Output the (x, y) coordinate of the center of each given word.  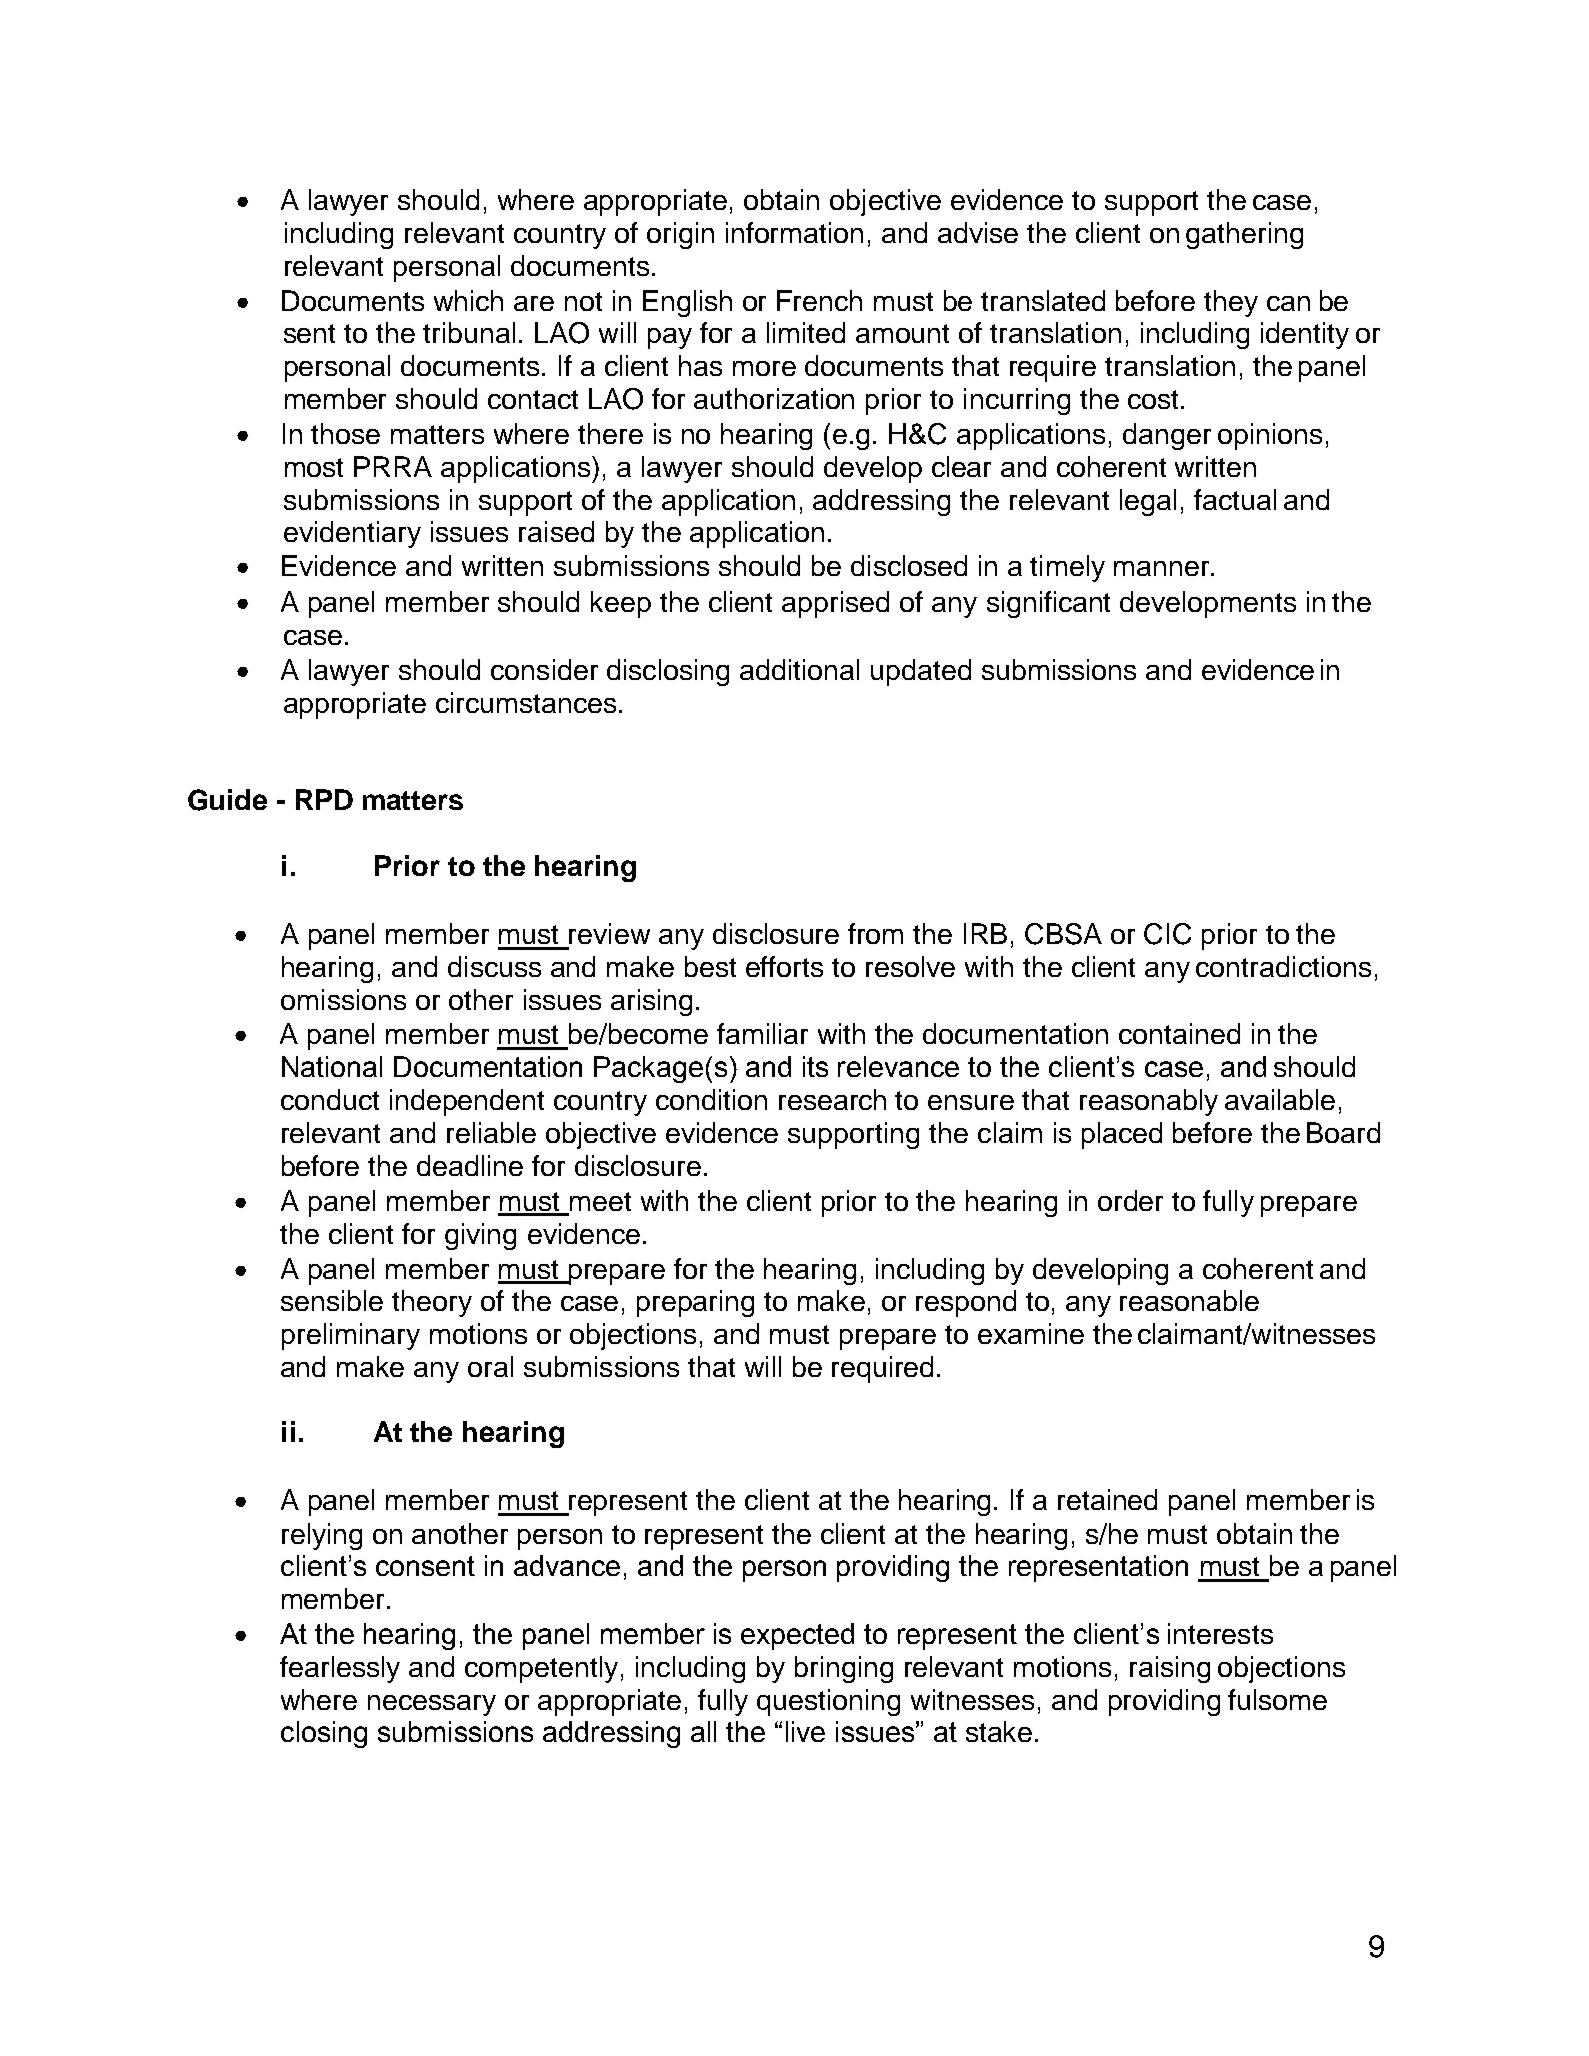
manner (1163, 568)
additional (799, 669)
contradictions (1283, 966)
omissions (343, 999)
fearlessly (340, 1669)
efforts (784, 966)
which (468, 300)
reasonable (1189, 1300)
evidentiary (352, 534)
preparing (695, 1303)
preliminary (351, 1336)
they (1231, 303)
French (819, 300)
